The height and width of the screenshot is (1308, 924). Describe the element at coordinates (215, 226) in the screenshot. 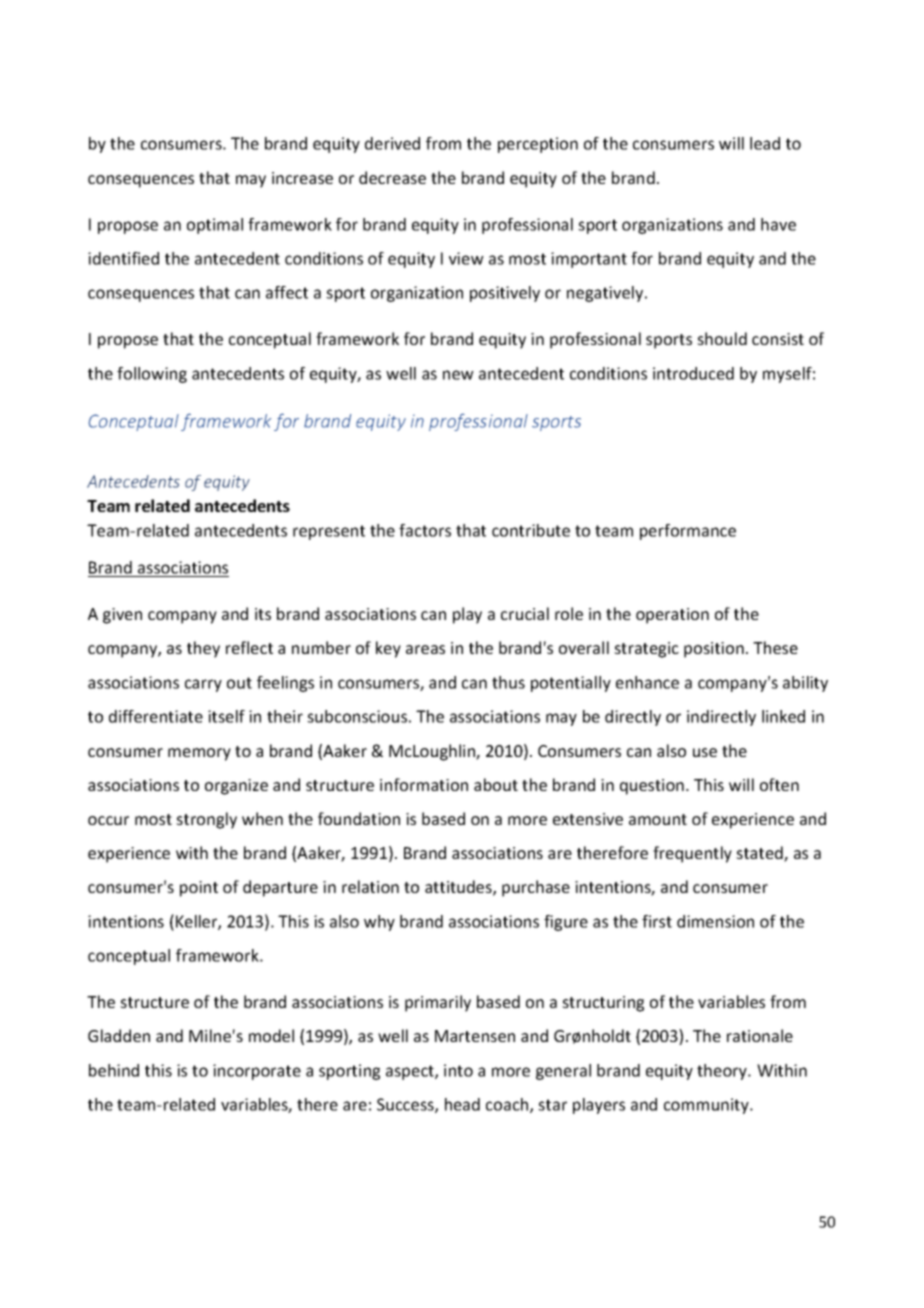

I see `optimal` at that location.
